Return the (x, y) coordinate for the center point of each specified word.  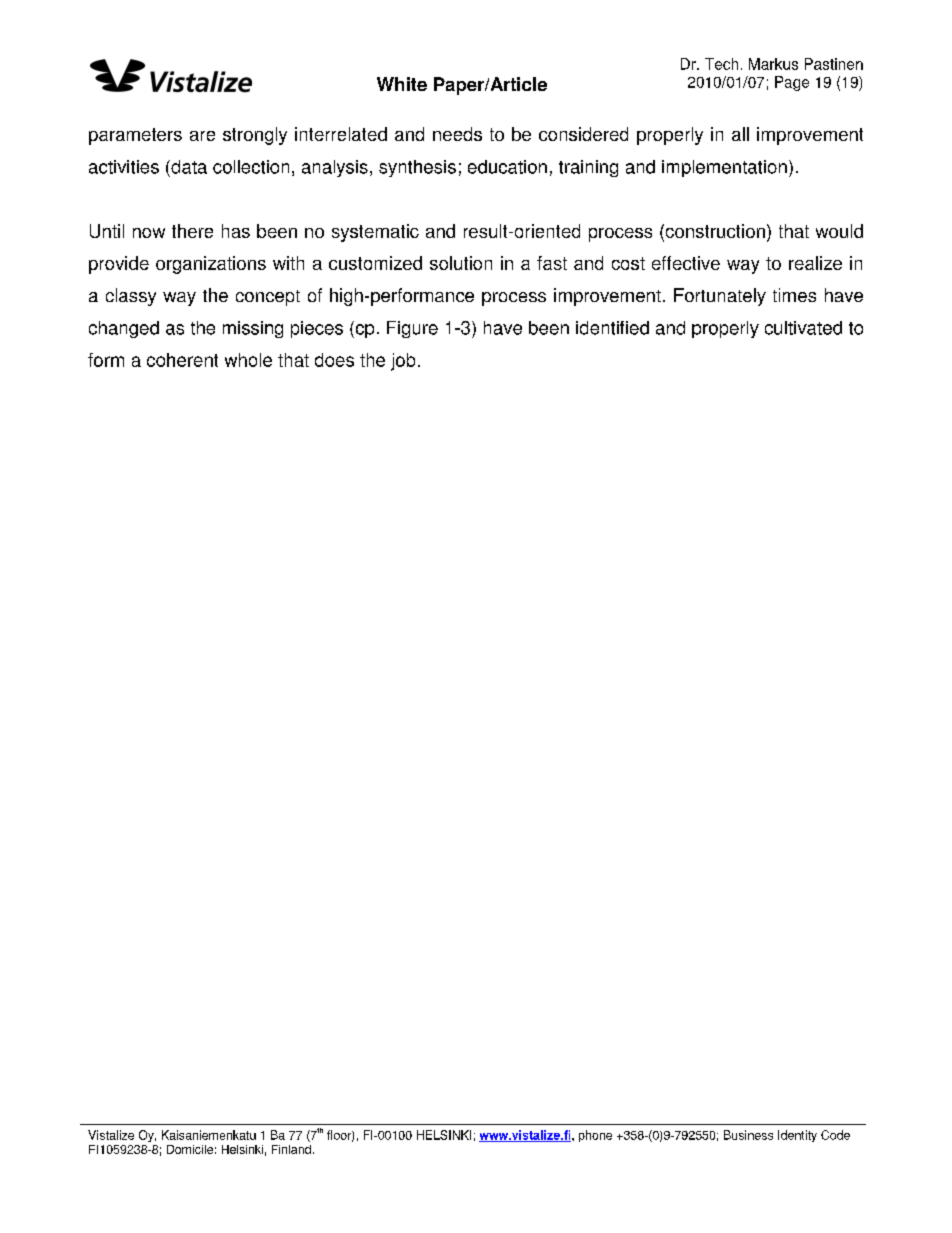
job (403, 362)
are (202, 136)
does (334, 360)
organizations (211, 265)
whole (248, 360)
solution (461, 263)
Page (792, 83)
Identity (797, 1136)
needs (457, 134)
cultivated (803, 328)
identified (612, 328)
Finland (291, 1149)
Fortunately (720, 297)
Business (748, 1135)
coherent (182, 360)
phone (595, 1136)
